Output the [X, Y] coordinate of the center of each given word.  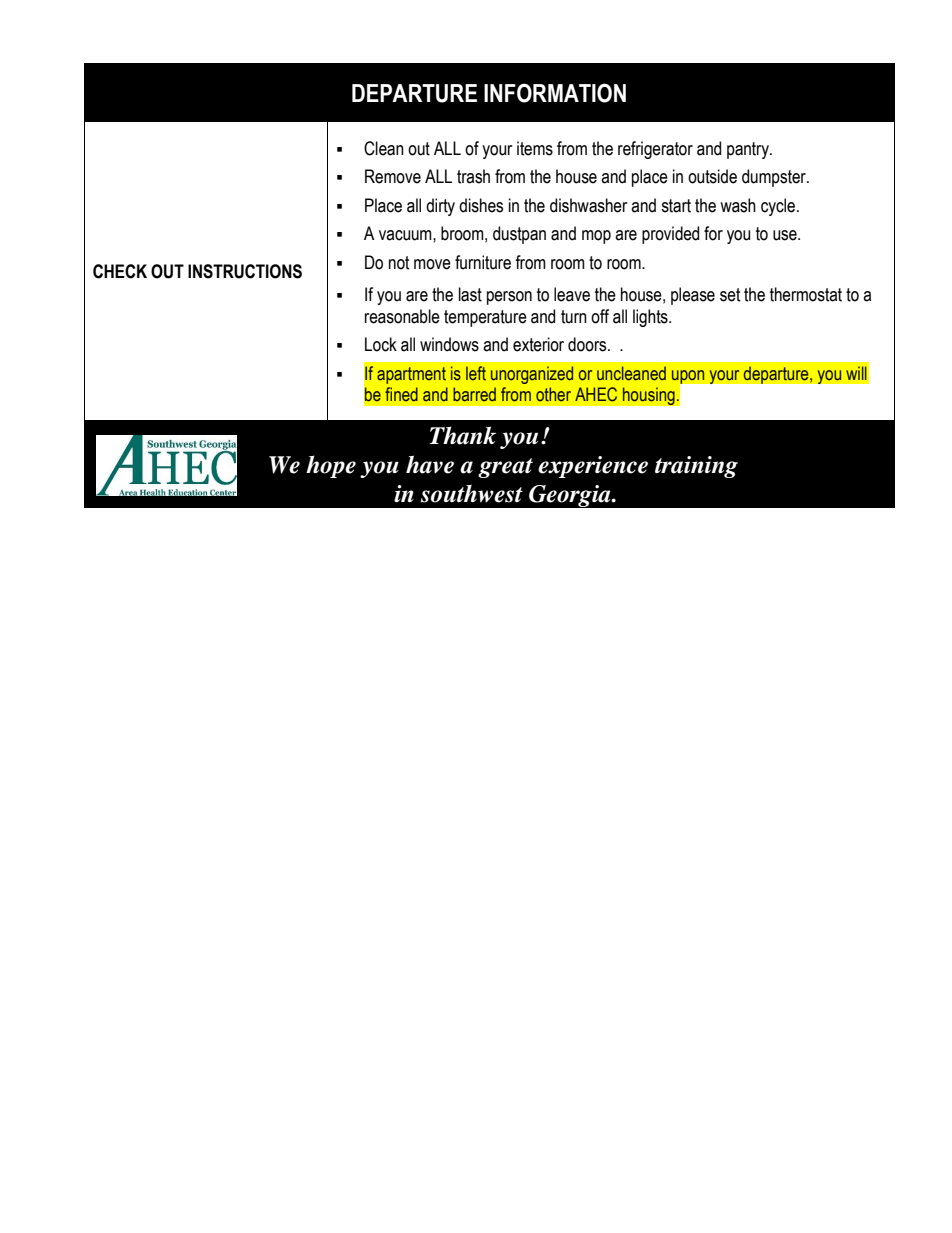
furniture [483, 262]
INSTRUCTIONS [245, 271]
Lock [381, 344]
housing [649, 396]
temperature [485, 318]
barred [474, 394]
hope [331, 466]
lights [651, 318]
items [535, 148]
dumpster [775, 178]
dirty [440, 207]
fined [401, 394]
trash [473, 176]
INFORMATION [555, 93]
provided [670, 235]
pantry [749, 150]
